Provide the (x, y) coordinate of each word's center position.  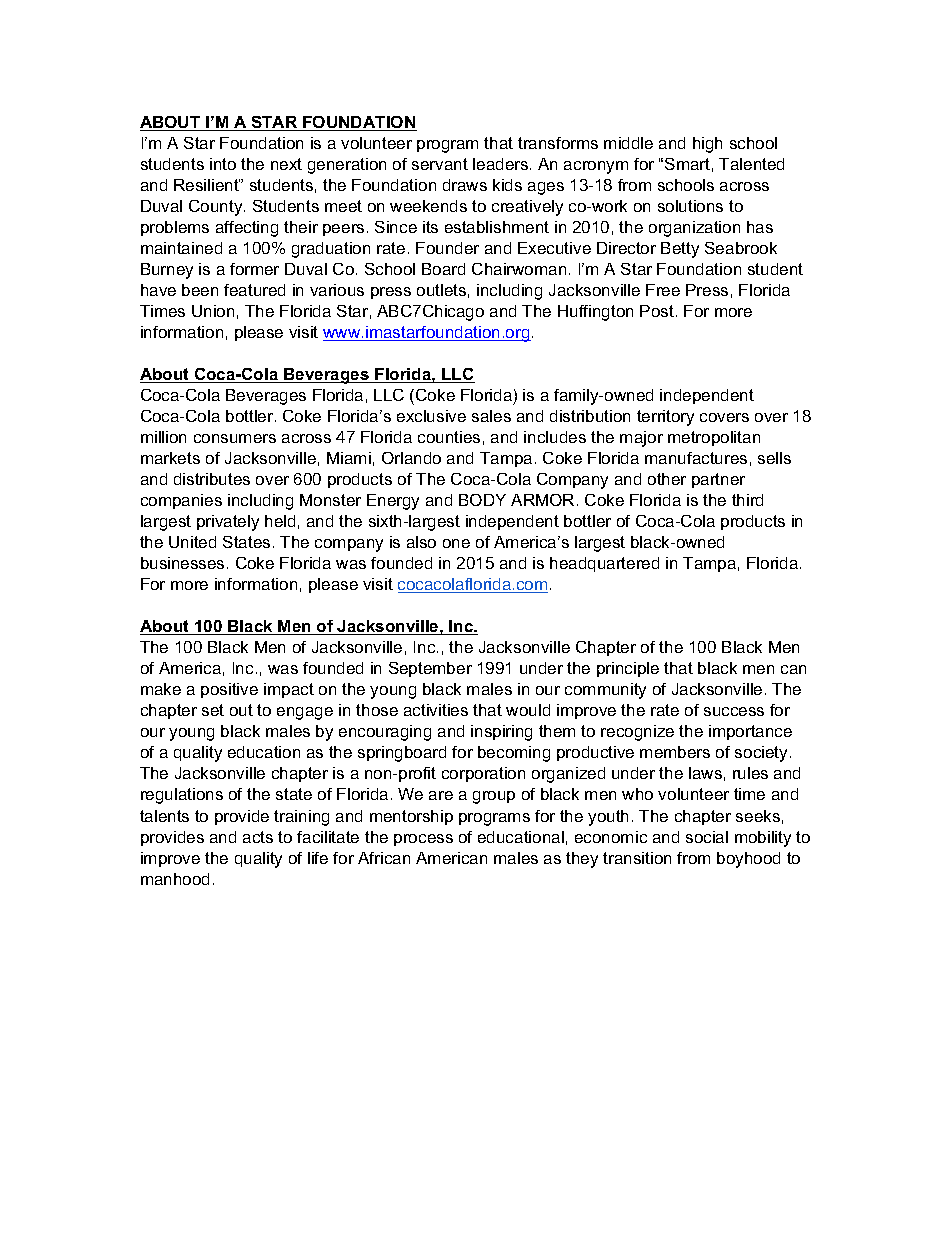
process (423, 840)
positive (229, 690)
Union (213, 311)
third (747, 500)
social (707, 837)
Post (657, 311)
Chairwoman (519, 269)
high (707, 145)
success (734, 711)
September (430, 669)
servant (440, 164)
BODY (482, 500)
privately (228, 523)
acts (258, 837)
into (223, 164)
